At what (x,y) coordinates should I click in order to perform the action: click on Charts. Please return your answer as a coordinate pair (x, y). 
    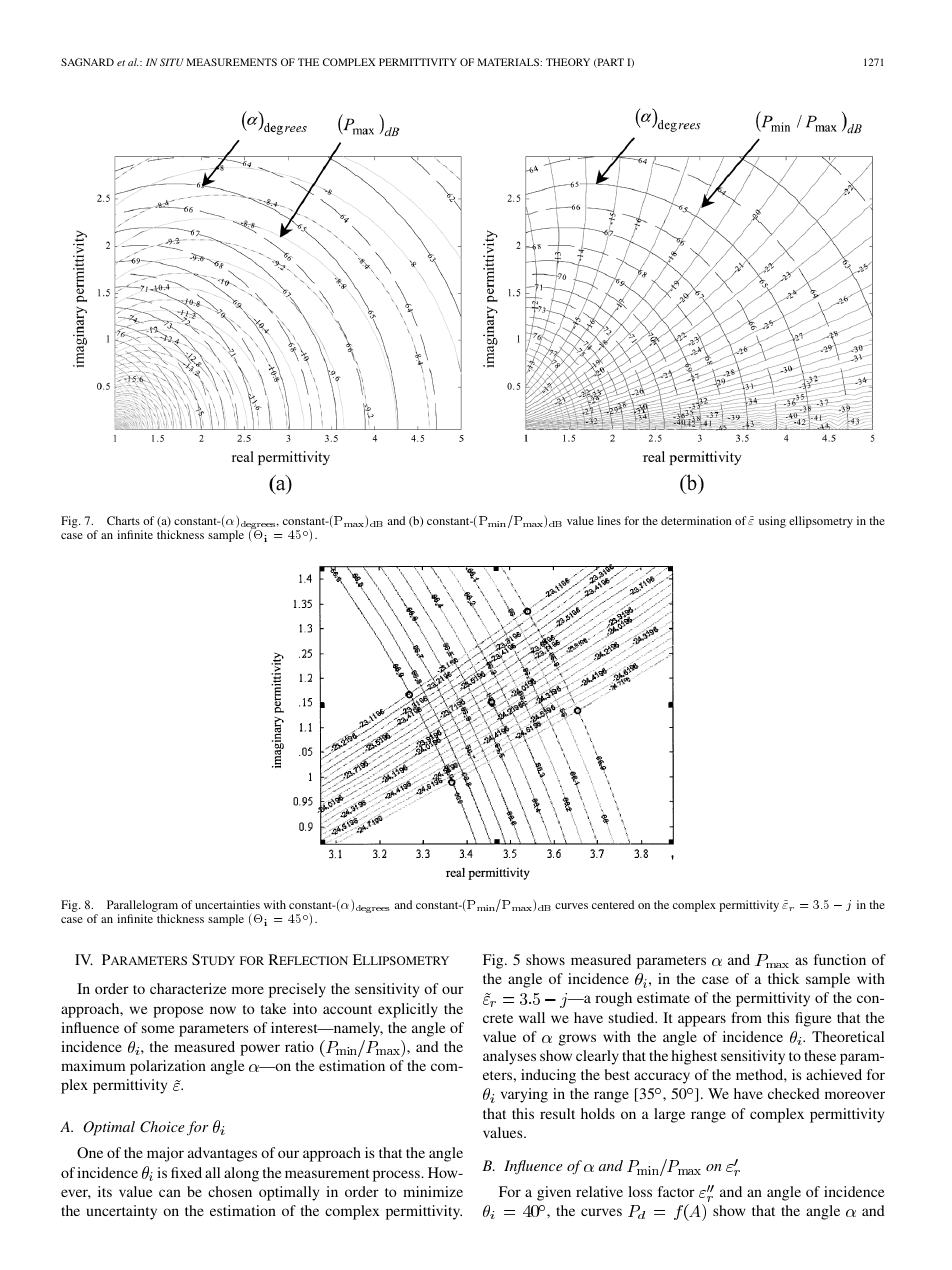
    Looking at the image, I should click on (123, 520).
